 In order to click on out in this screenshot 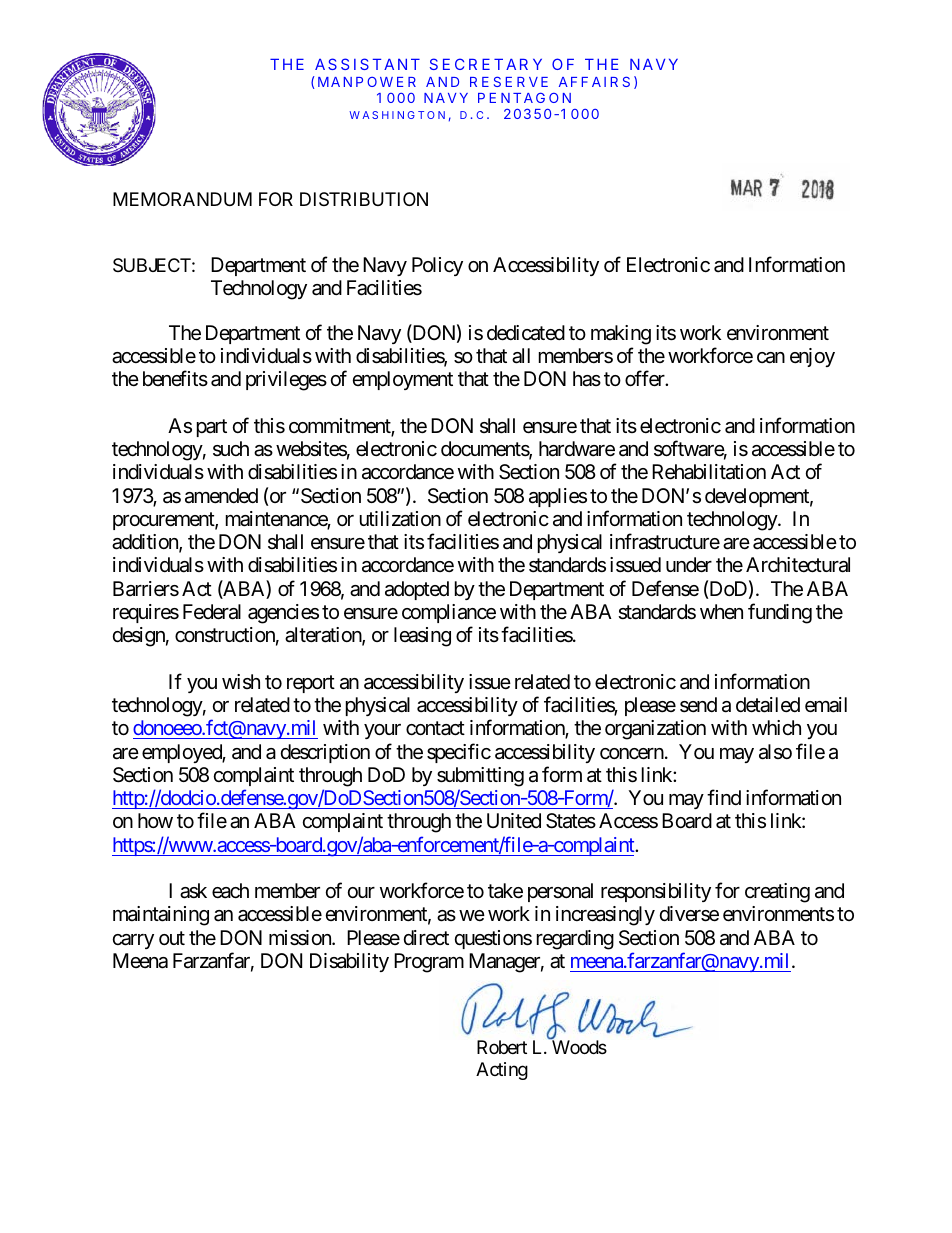, I will do `click(172, 938)`.
